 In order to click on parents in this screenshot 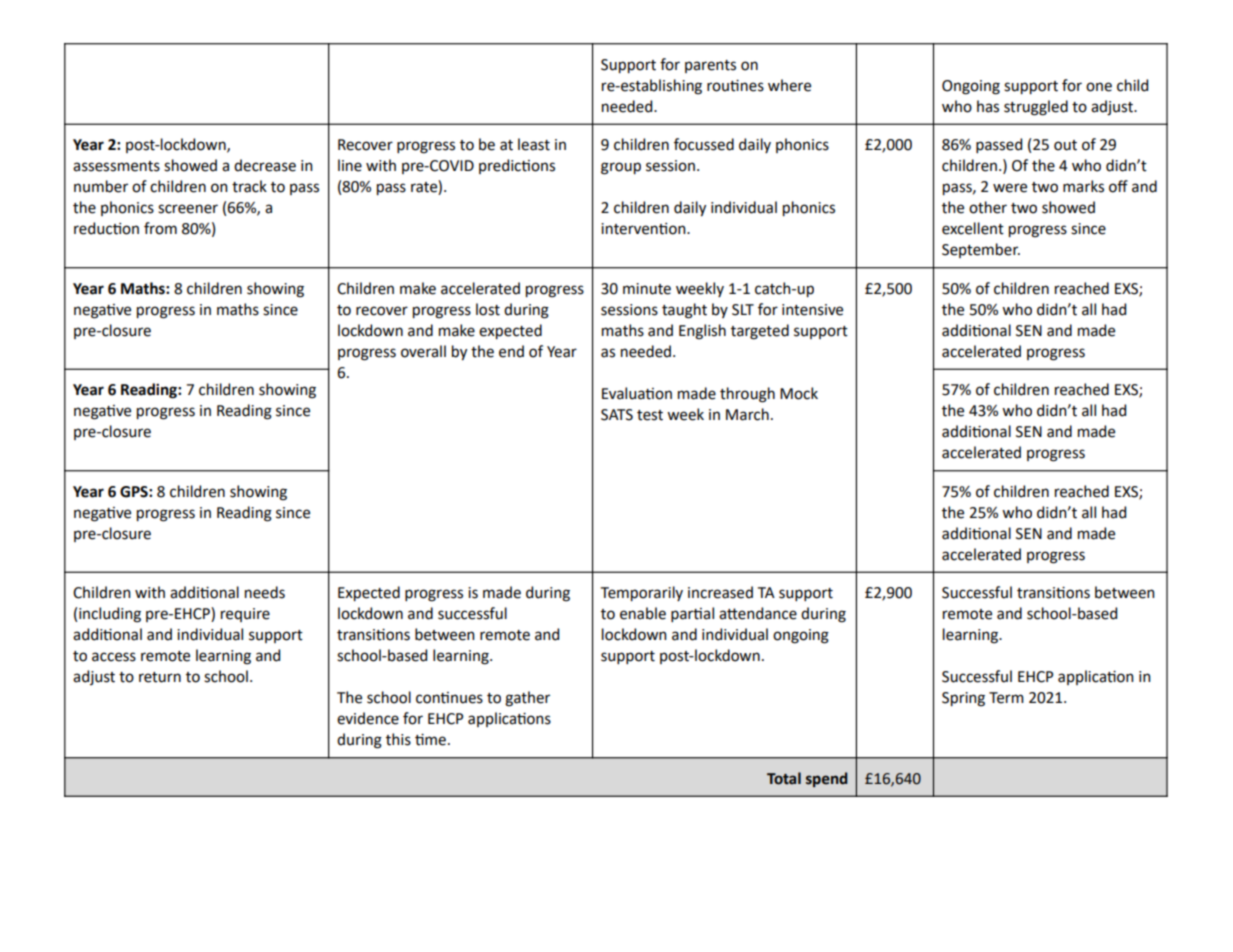, I will do `click(710, 66)`.
